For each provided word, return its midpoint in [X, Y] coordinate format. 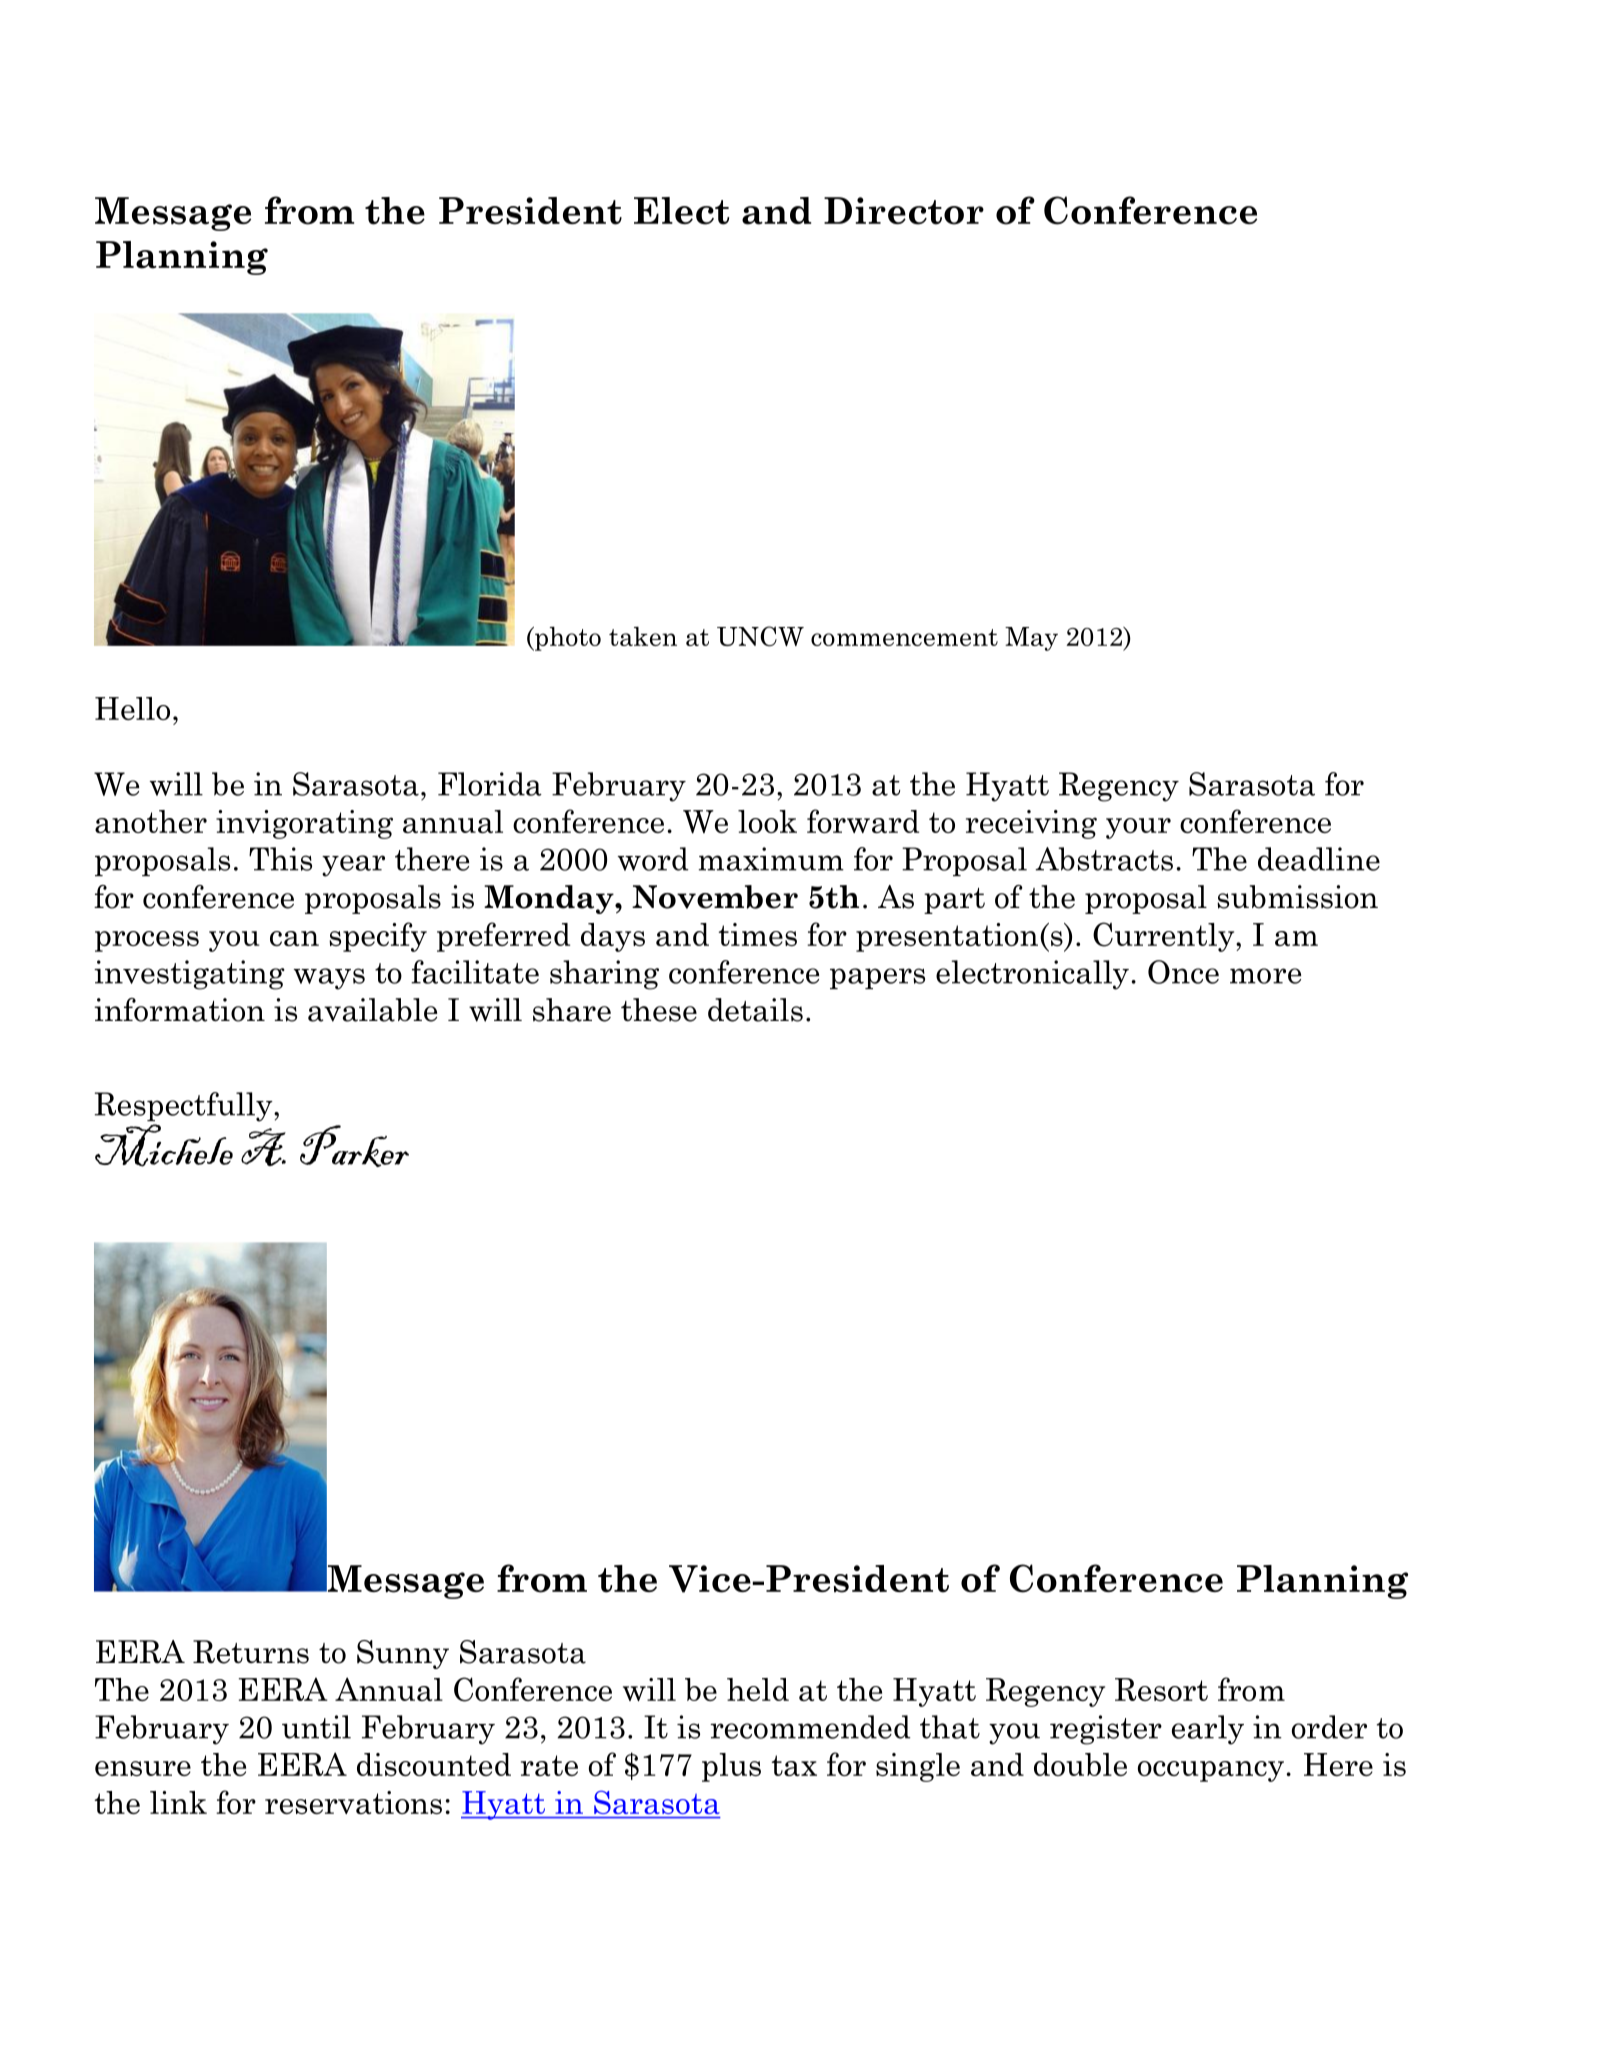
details [755, 1010]
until [316, 1727]
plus [731, 1767]
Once [1183, 972]
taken [643, 636]
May [1031, 639]
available [372, 1010]
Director [904, 211]
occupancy [1211, 1771]
